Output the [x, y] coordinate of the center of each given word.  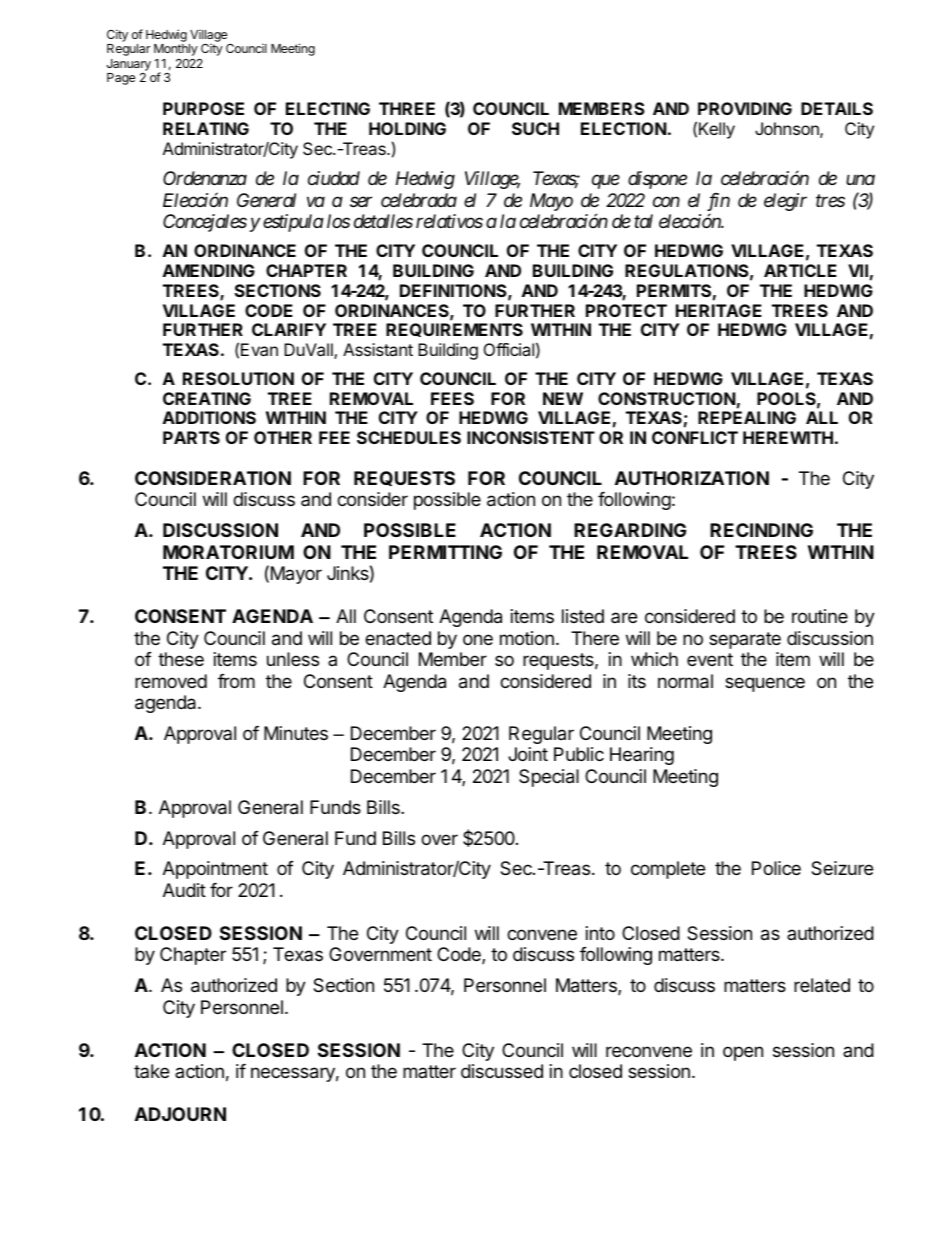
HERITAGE [719, 310]
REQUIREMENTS [454, 330]
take [151, 1071]
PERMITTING [445, 552]
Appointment [215, 870]
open [743, 1053]
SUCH [535, 128]
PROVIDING [745, 108]
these [181, 659]
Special [549, 778]
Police [776, 868]
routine [820, 616]
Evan [259, 349]
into [600, 933]
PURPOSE [203, 108]
